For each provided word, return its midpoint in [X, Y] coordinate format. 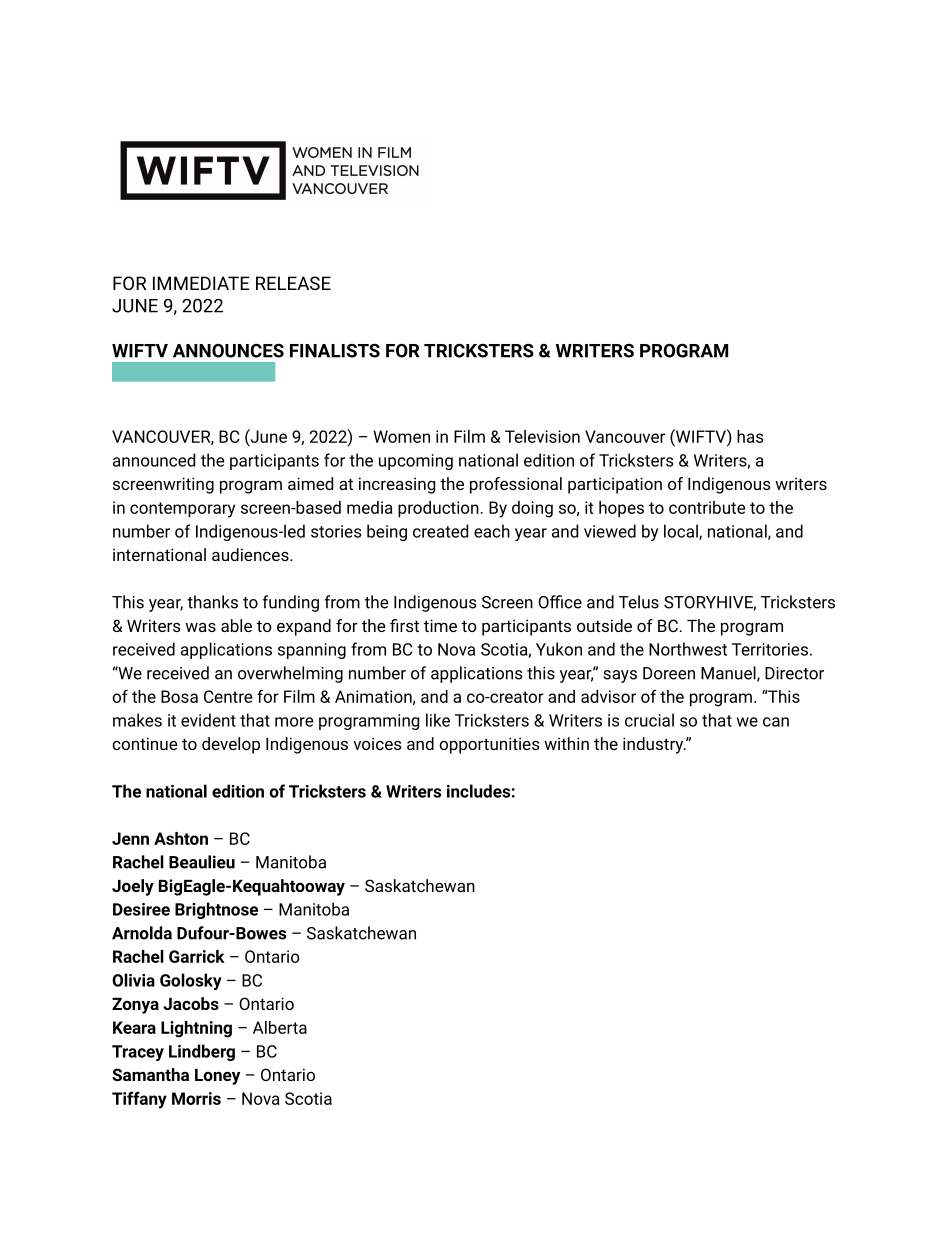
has [750, 436]
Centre [228, 696]
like [438, 720]
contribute [707, 507]
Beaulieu [202, 862]
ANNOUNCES [228, 350]
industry [654, 745]
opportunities [489, 745]
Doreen [669, 673]
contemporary [182, 510]
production [438, 509]
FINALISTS [335, 350]
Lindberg [202, 1052]
